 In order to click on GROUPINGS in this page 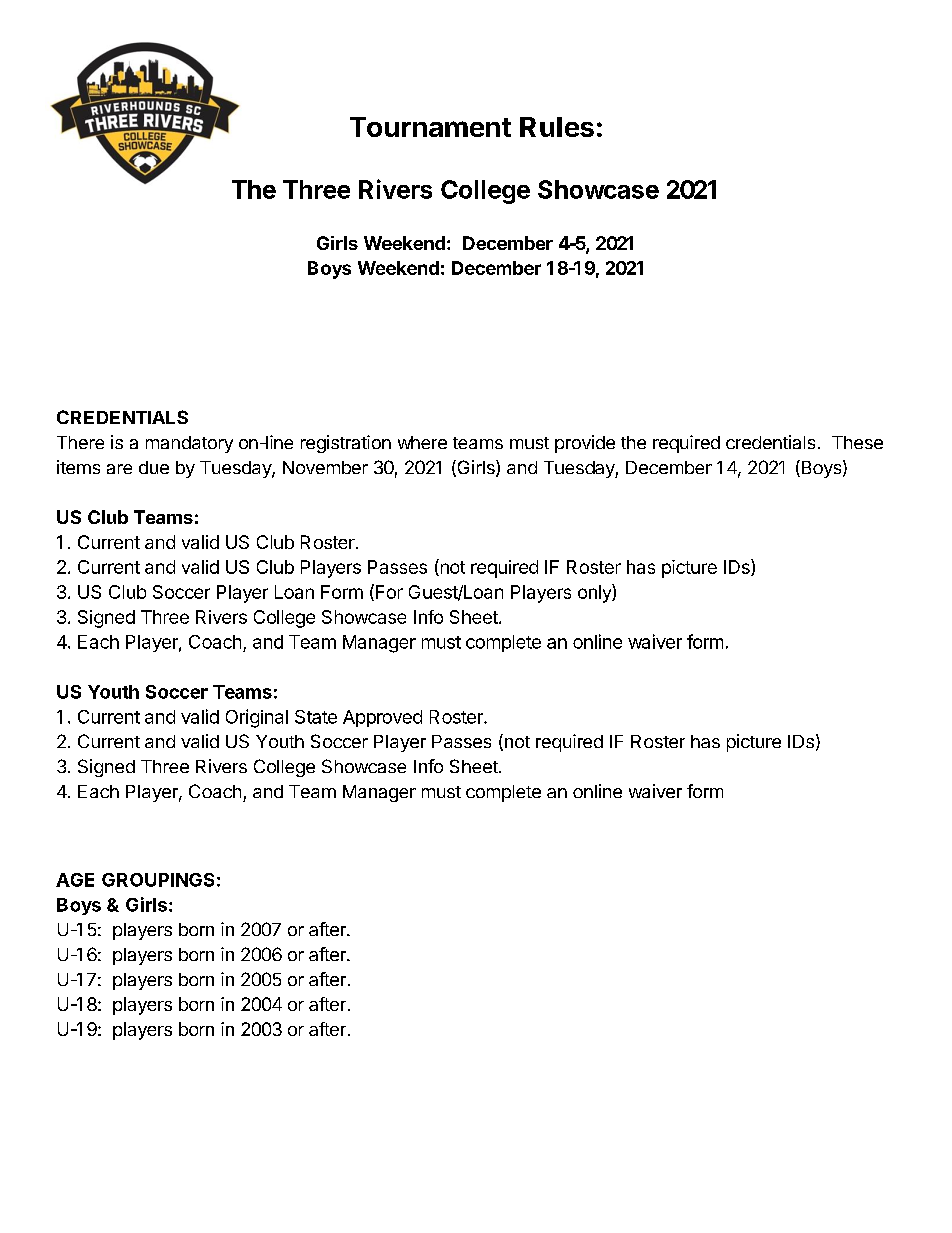, I will do `click(158, 880)`.
